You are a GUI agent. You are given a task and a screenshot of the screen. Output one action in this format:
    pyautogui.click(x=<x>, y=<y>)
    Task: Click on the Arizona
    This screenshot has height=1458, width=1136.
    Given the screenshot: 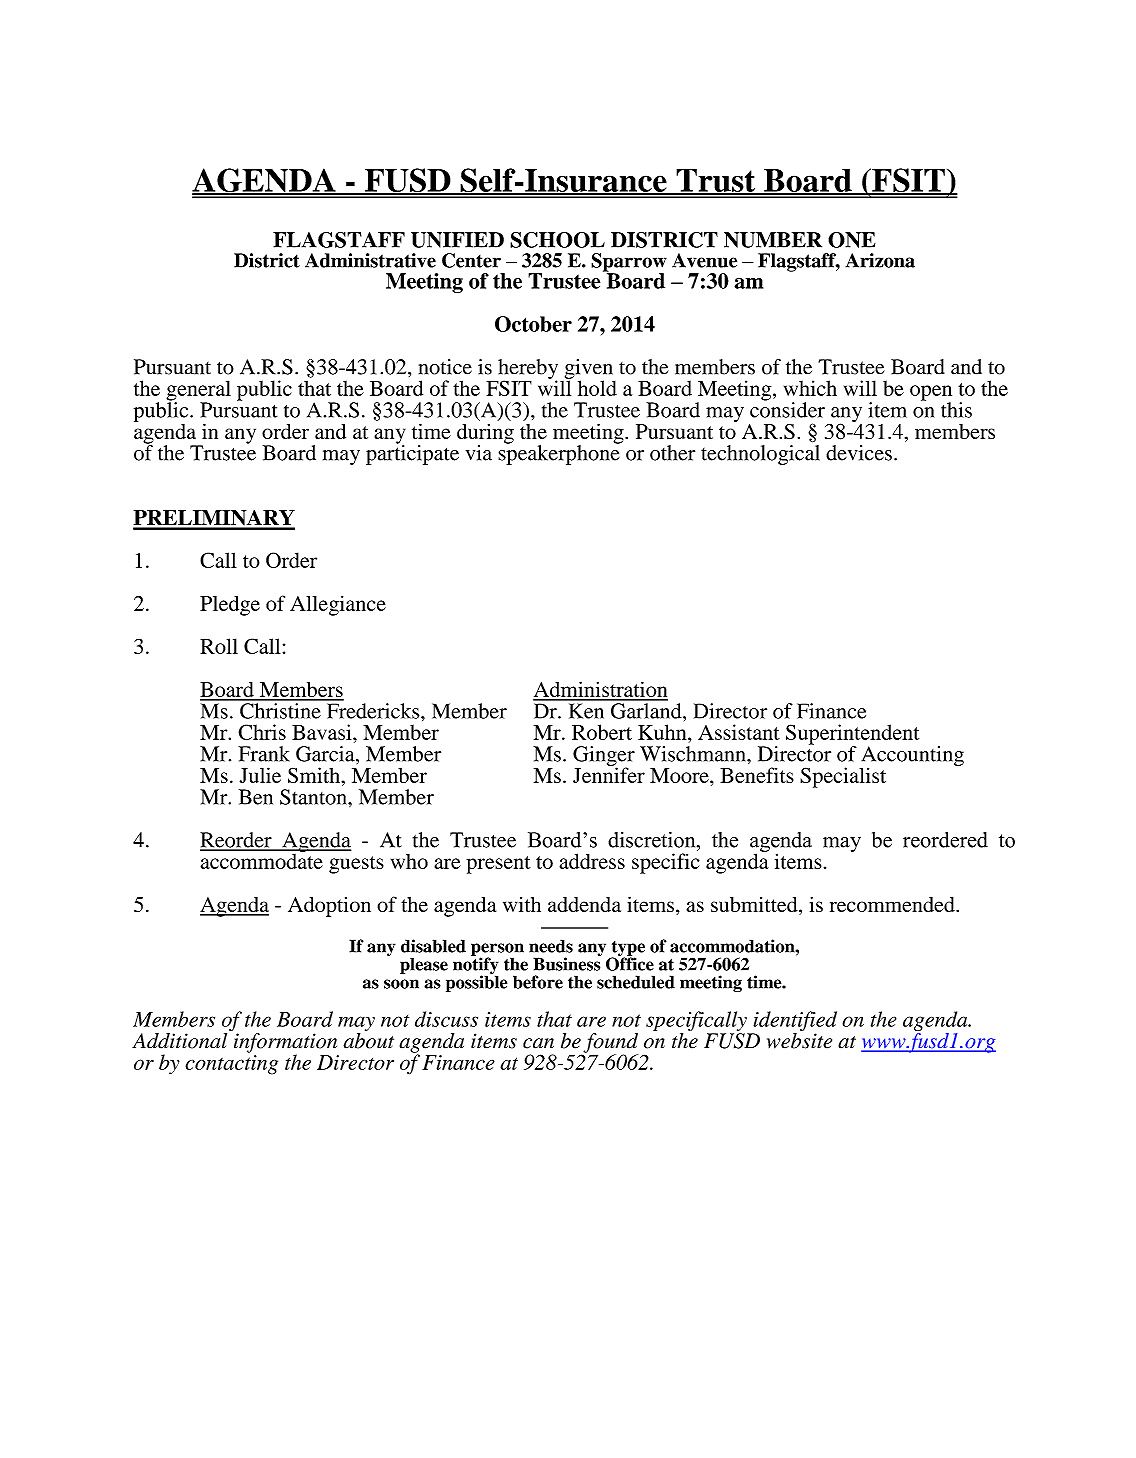 What is the action you would take?
    pyautogui.click(x=880, y=260)
